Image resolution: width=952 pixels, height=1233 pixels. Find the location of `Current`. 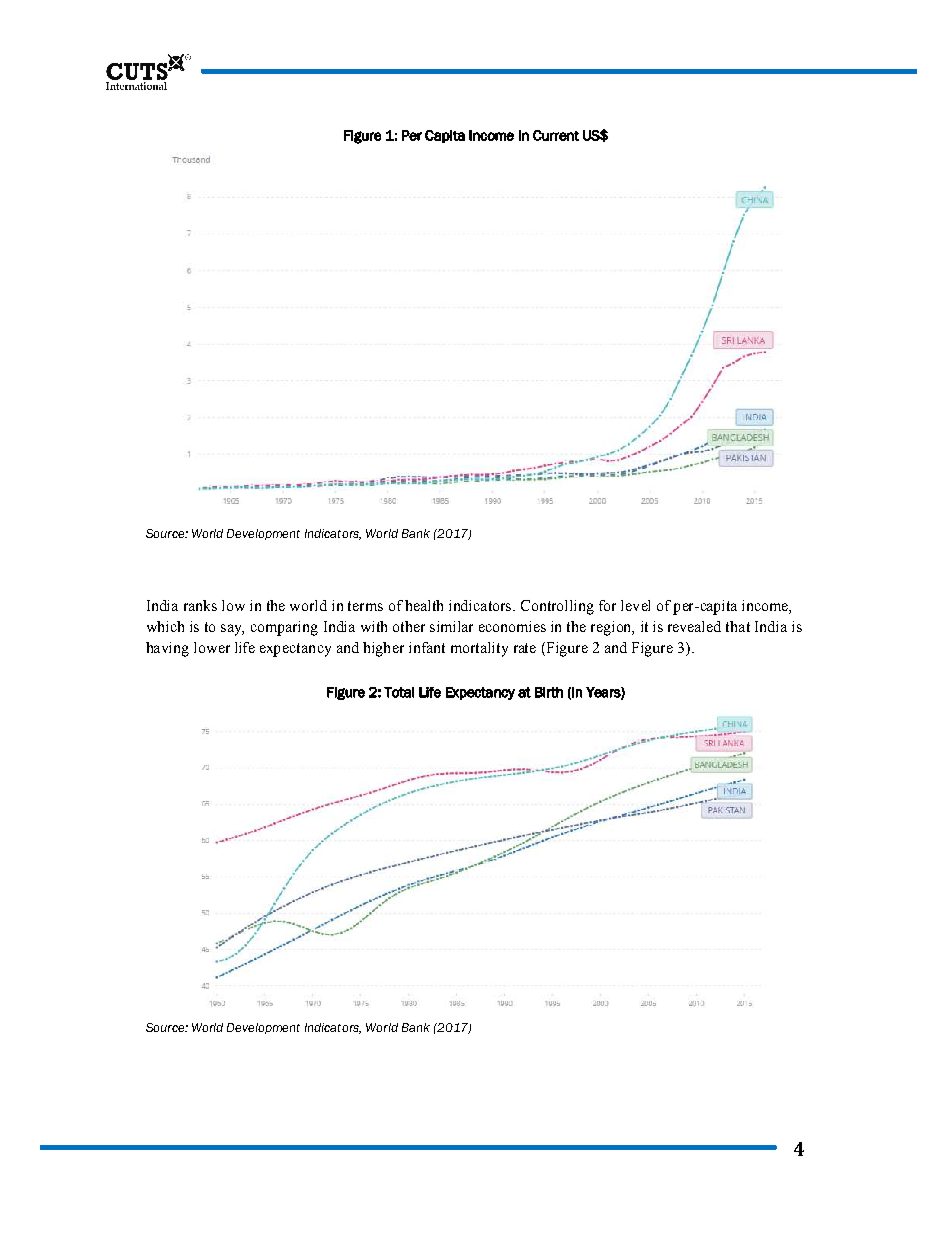

Current is located at coordinates (556, 135).
